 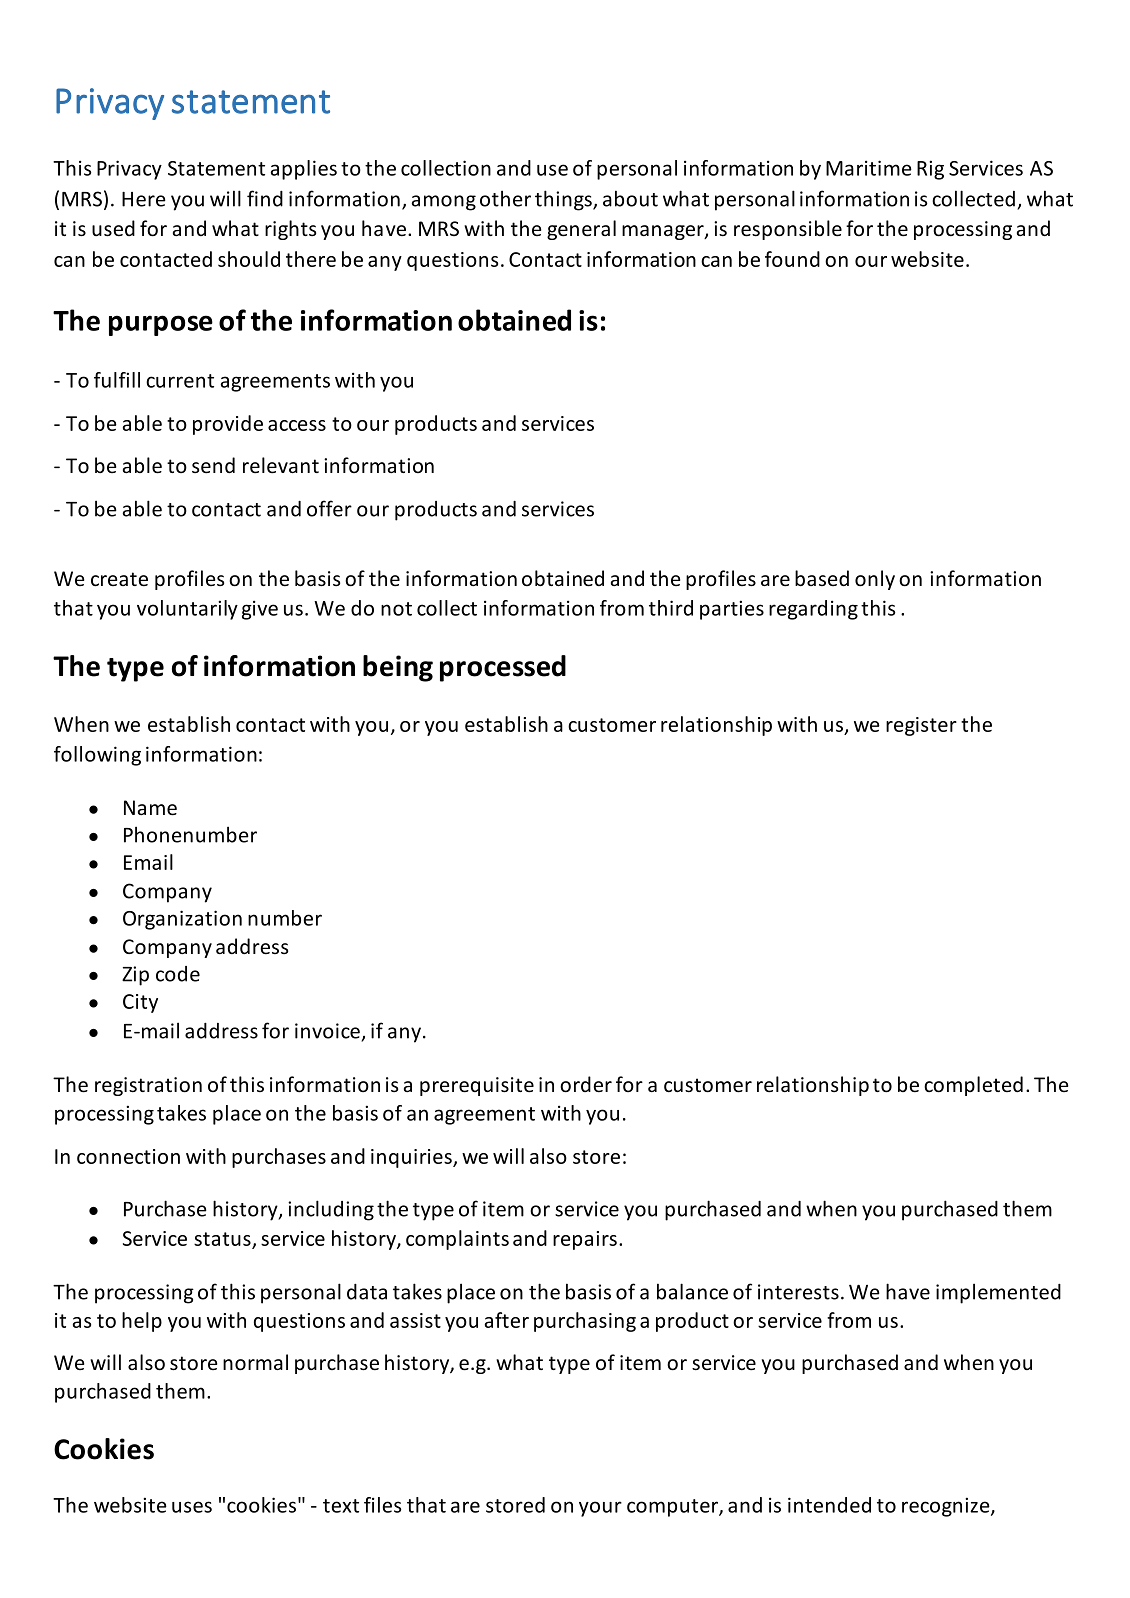 I want to click on only, so click(x=875, y=580).
